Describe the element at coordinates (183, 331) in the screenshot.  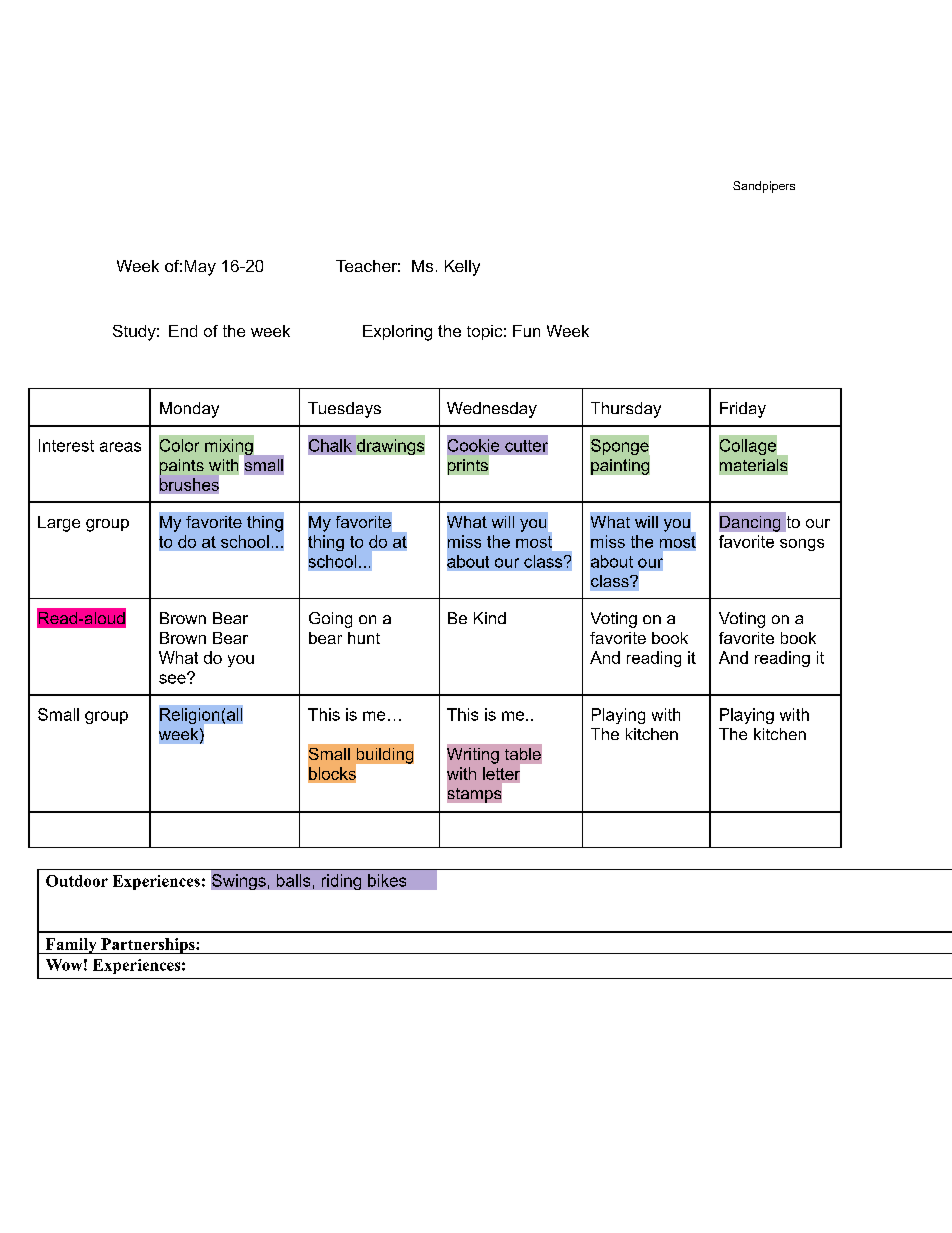
I see `End` at that location.
